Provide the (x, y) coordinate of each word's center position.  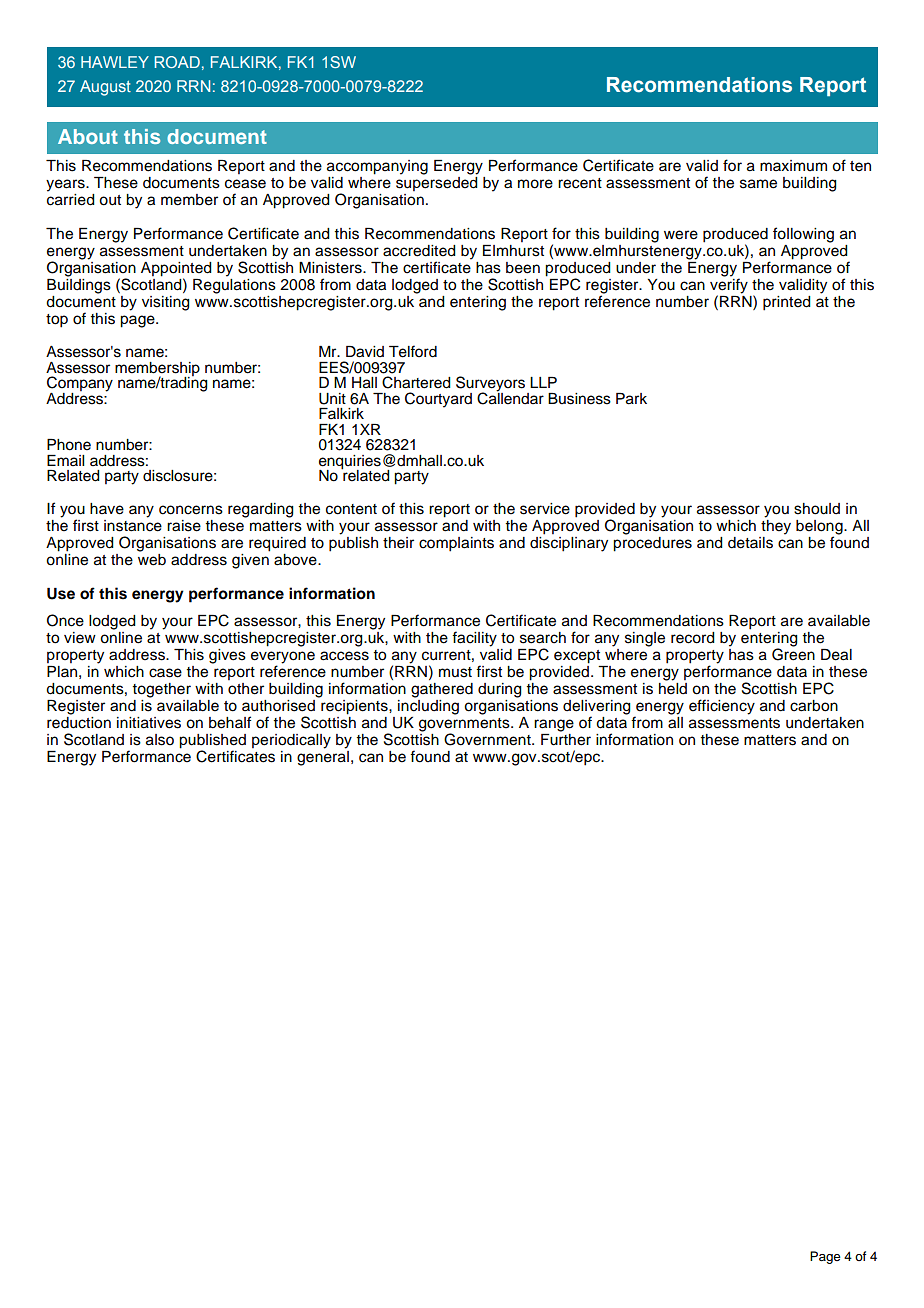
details (750, 543)
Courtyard (438, 400)
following (803, 235)
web (152, 560)
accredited (419, 251)
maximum (793, 165)
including (428, 707)
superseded (437, 182)
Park (631, 399)
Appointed (176, 270)
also (160, 740)
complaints (456, 544)
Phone (69, 445)
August (105, 88)
